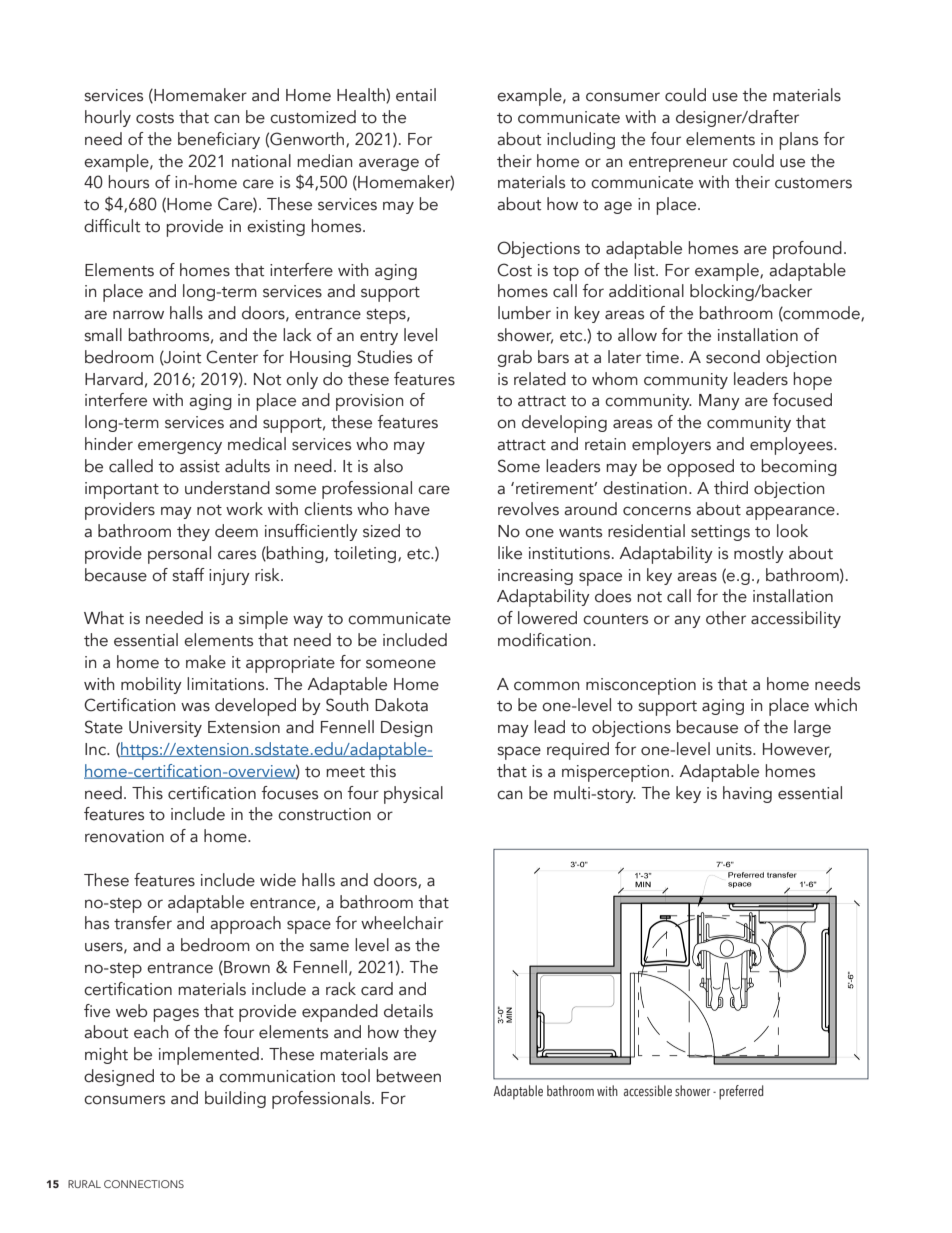  I want to click on plans, so click(798, 141).
